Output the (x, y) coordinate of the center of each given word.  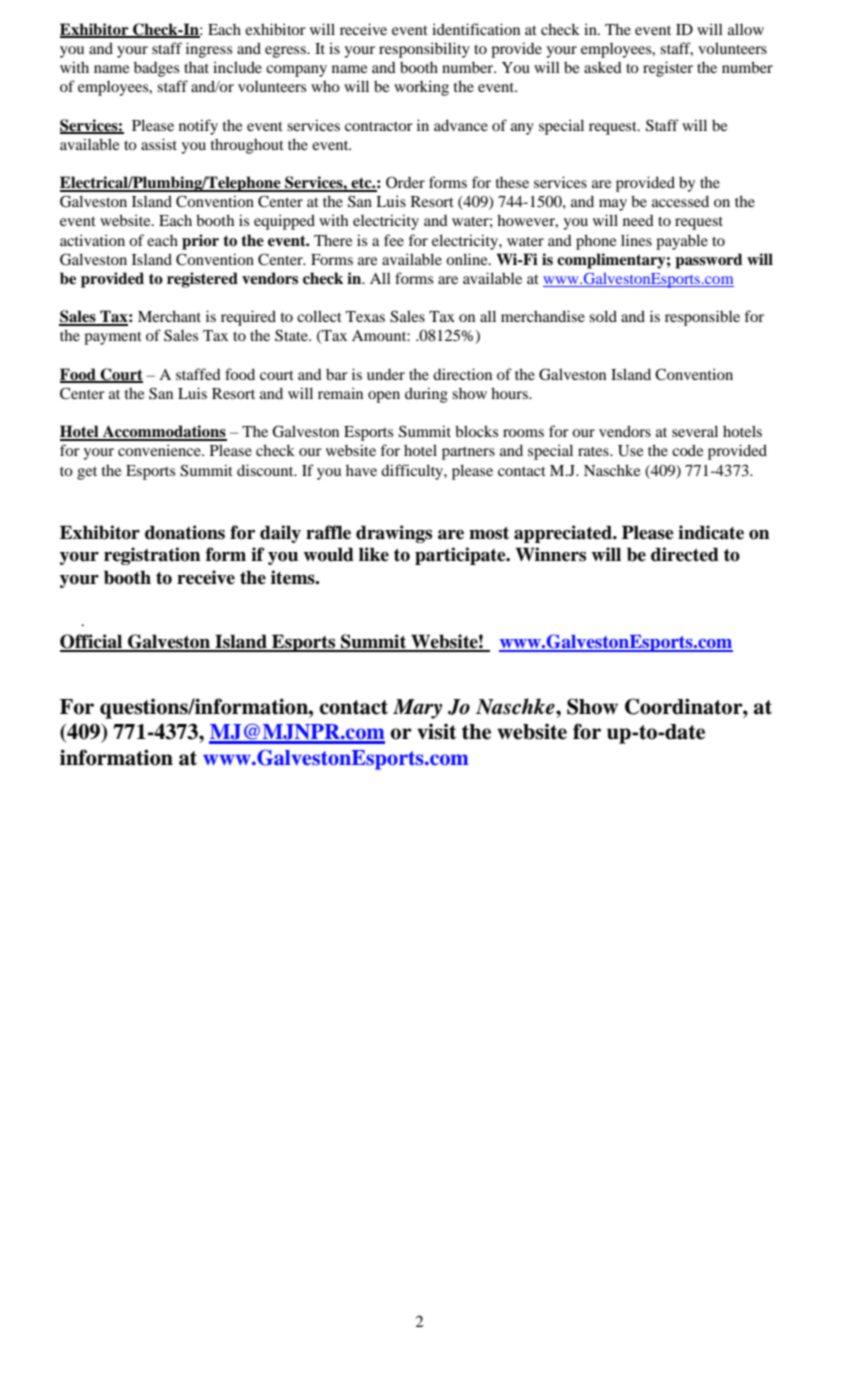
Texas (365, 316)
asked (603, 67)
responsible (702, 318)
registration (152, 556)
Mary (417, 709)
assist (159, 144)
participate (461, 556)
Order (405, 182)
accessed (680, 201)
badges (156, 69)
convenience (160, 450)
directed (685, 554)
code (687, 450)
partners (468, 453)
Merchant (169, 316)
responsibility (424, 50)
